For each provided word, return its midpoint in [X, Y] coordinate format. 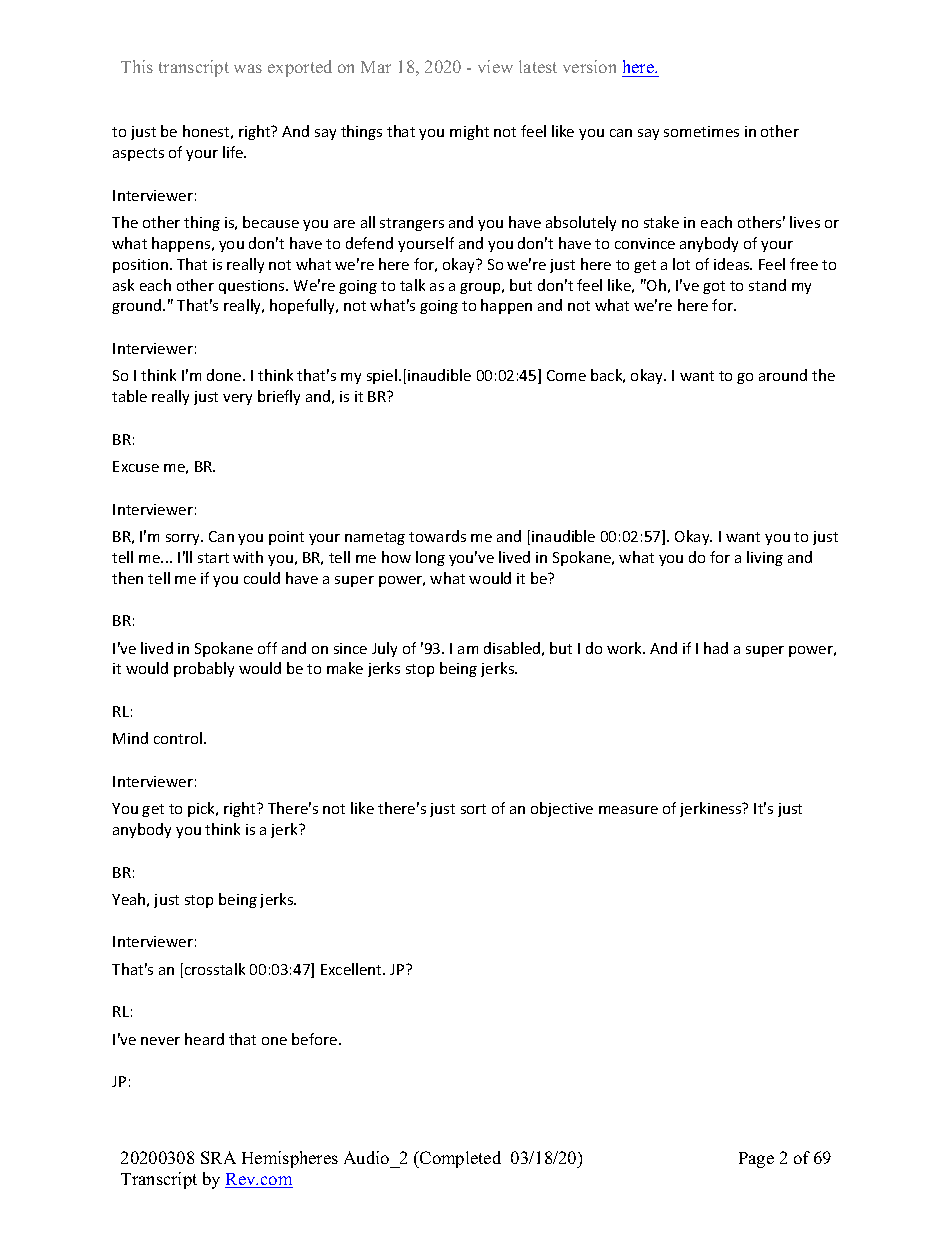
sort [473, 809]
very [237, 399]
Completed [459, 1159]
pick [203, 809]
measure [628, 810]
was [248, 68]
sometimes [701, 131]
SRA [218, 1157]
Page [756, 1160]
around [783, 375]
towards [437, 536]
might [469, 132]
